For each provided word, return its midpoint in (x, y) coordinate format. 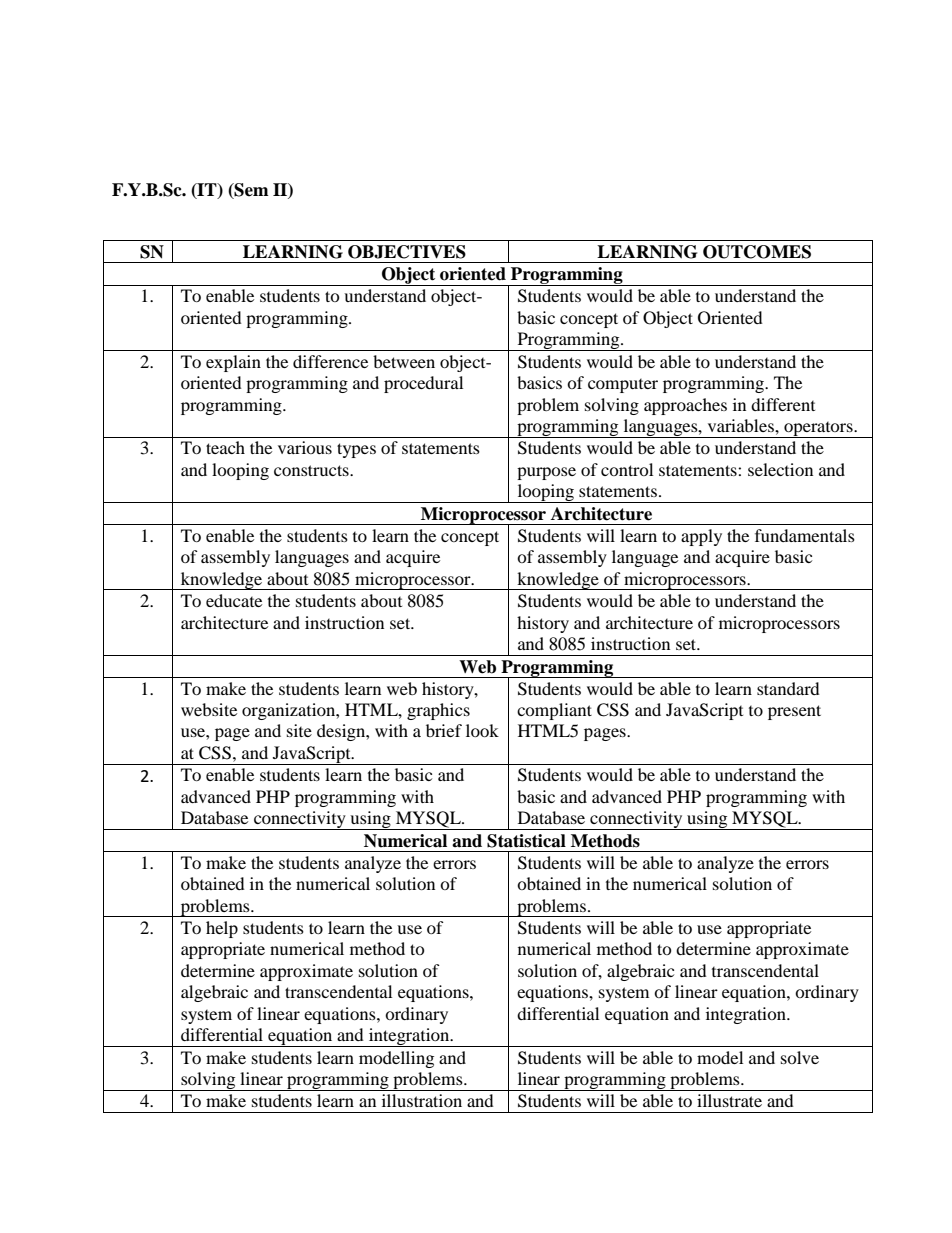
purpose (546, 473)
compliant (554, 711)
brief (444, 730)
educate (234, 600)
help (222, 929)
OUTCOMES (757, 252)
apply (701, 537)
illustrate (729, 1100)
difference (330, 361)
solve (800, 1057)
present (794, 712)
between (404, 361)
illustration (422, 1100)
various (305, 447)
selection (780, 469)
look (482, 730)
